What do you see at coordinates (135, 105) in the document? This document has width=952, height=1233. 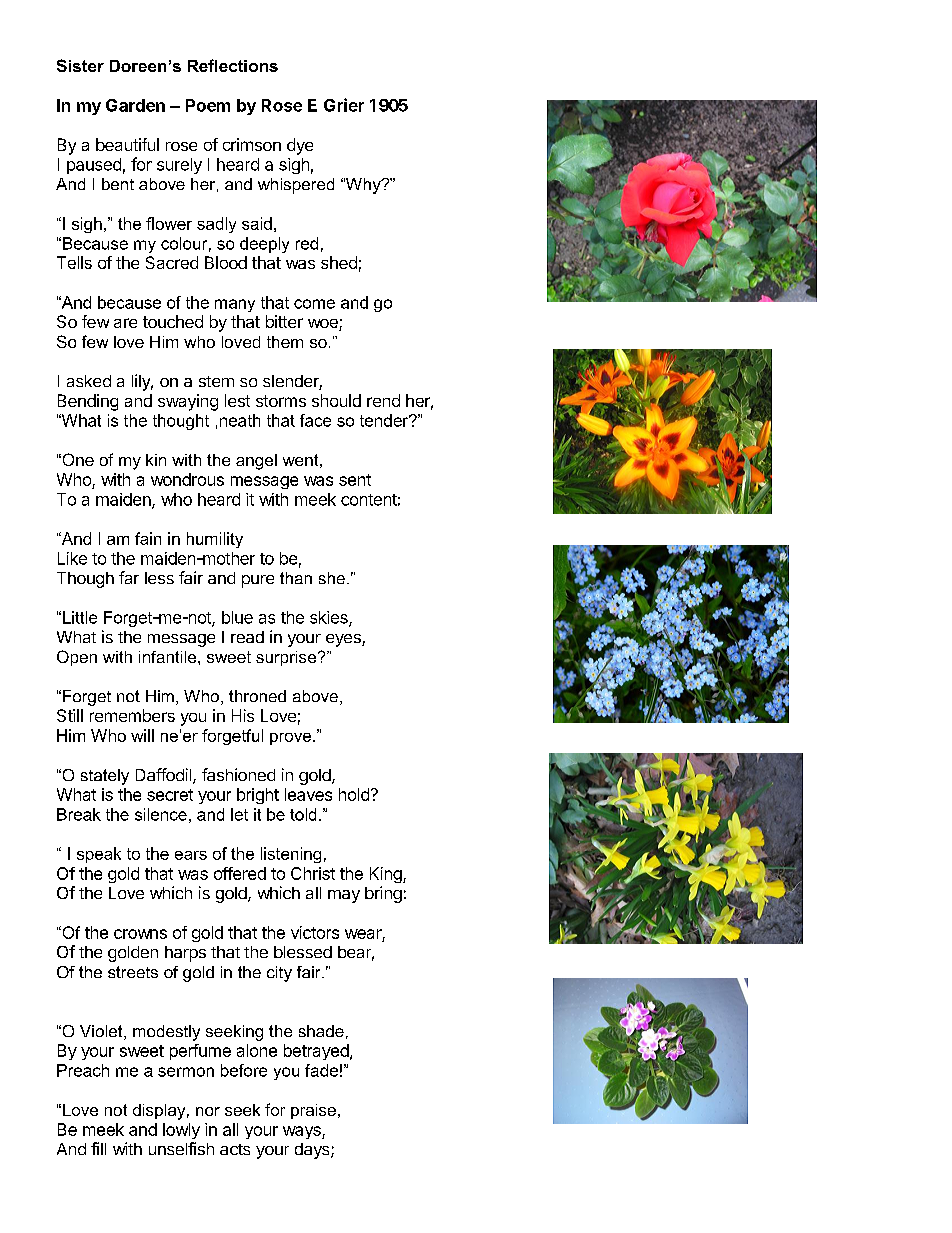 I see `Garden` at bounding box center [135, 105].
